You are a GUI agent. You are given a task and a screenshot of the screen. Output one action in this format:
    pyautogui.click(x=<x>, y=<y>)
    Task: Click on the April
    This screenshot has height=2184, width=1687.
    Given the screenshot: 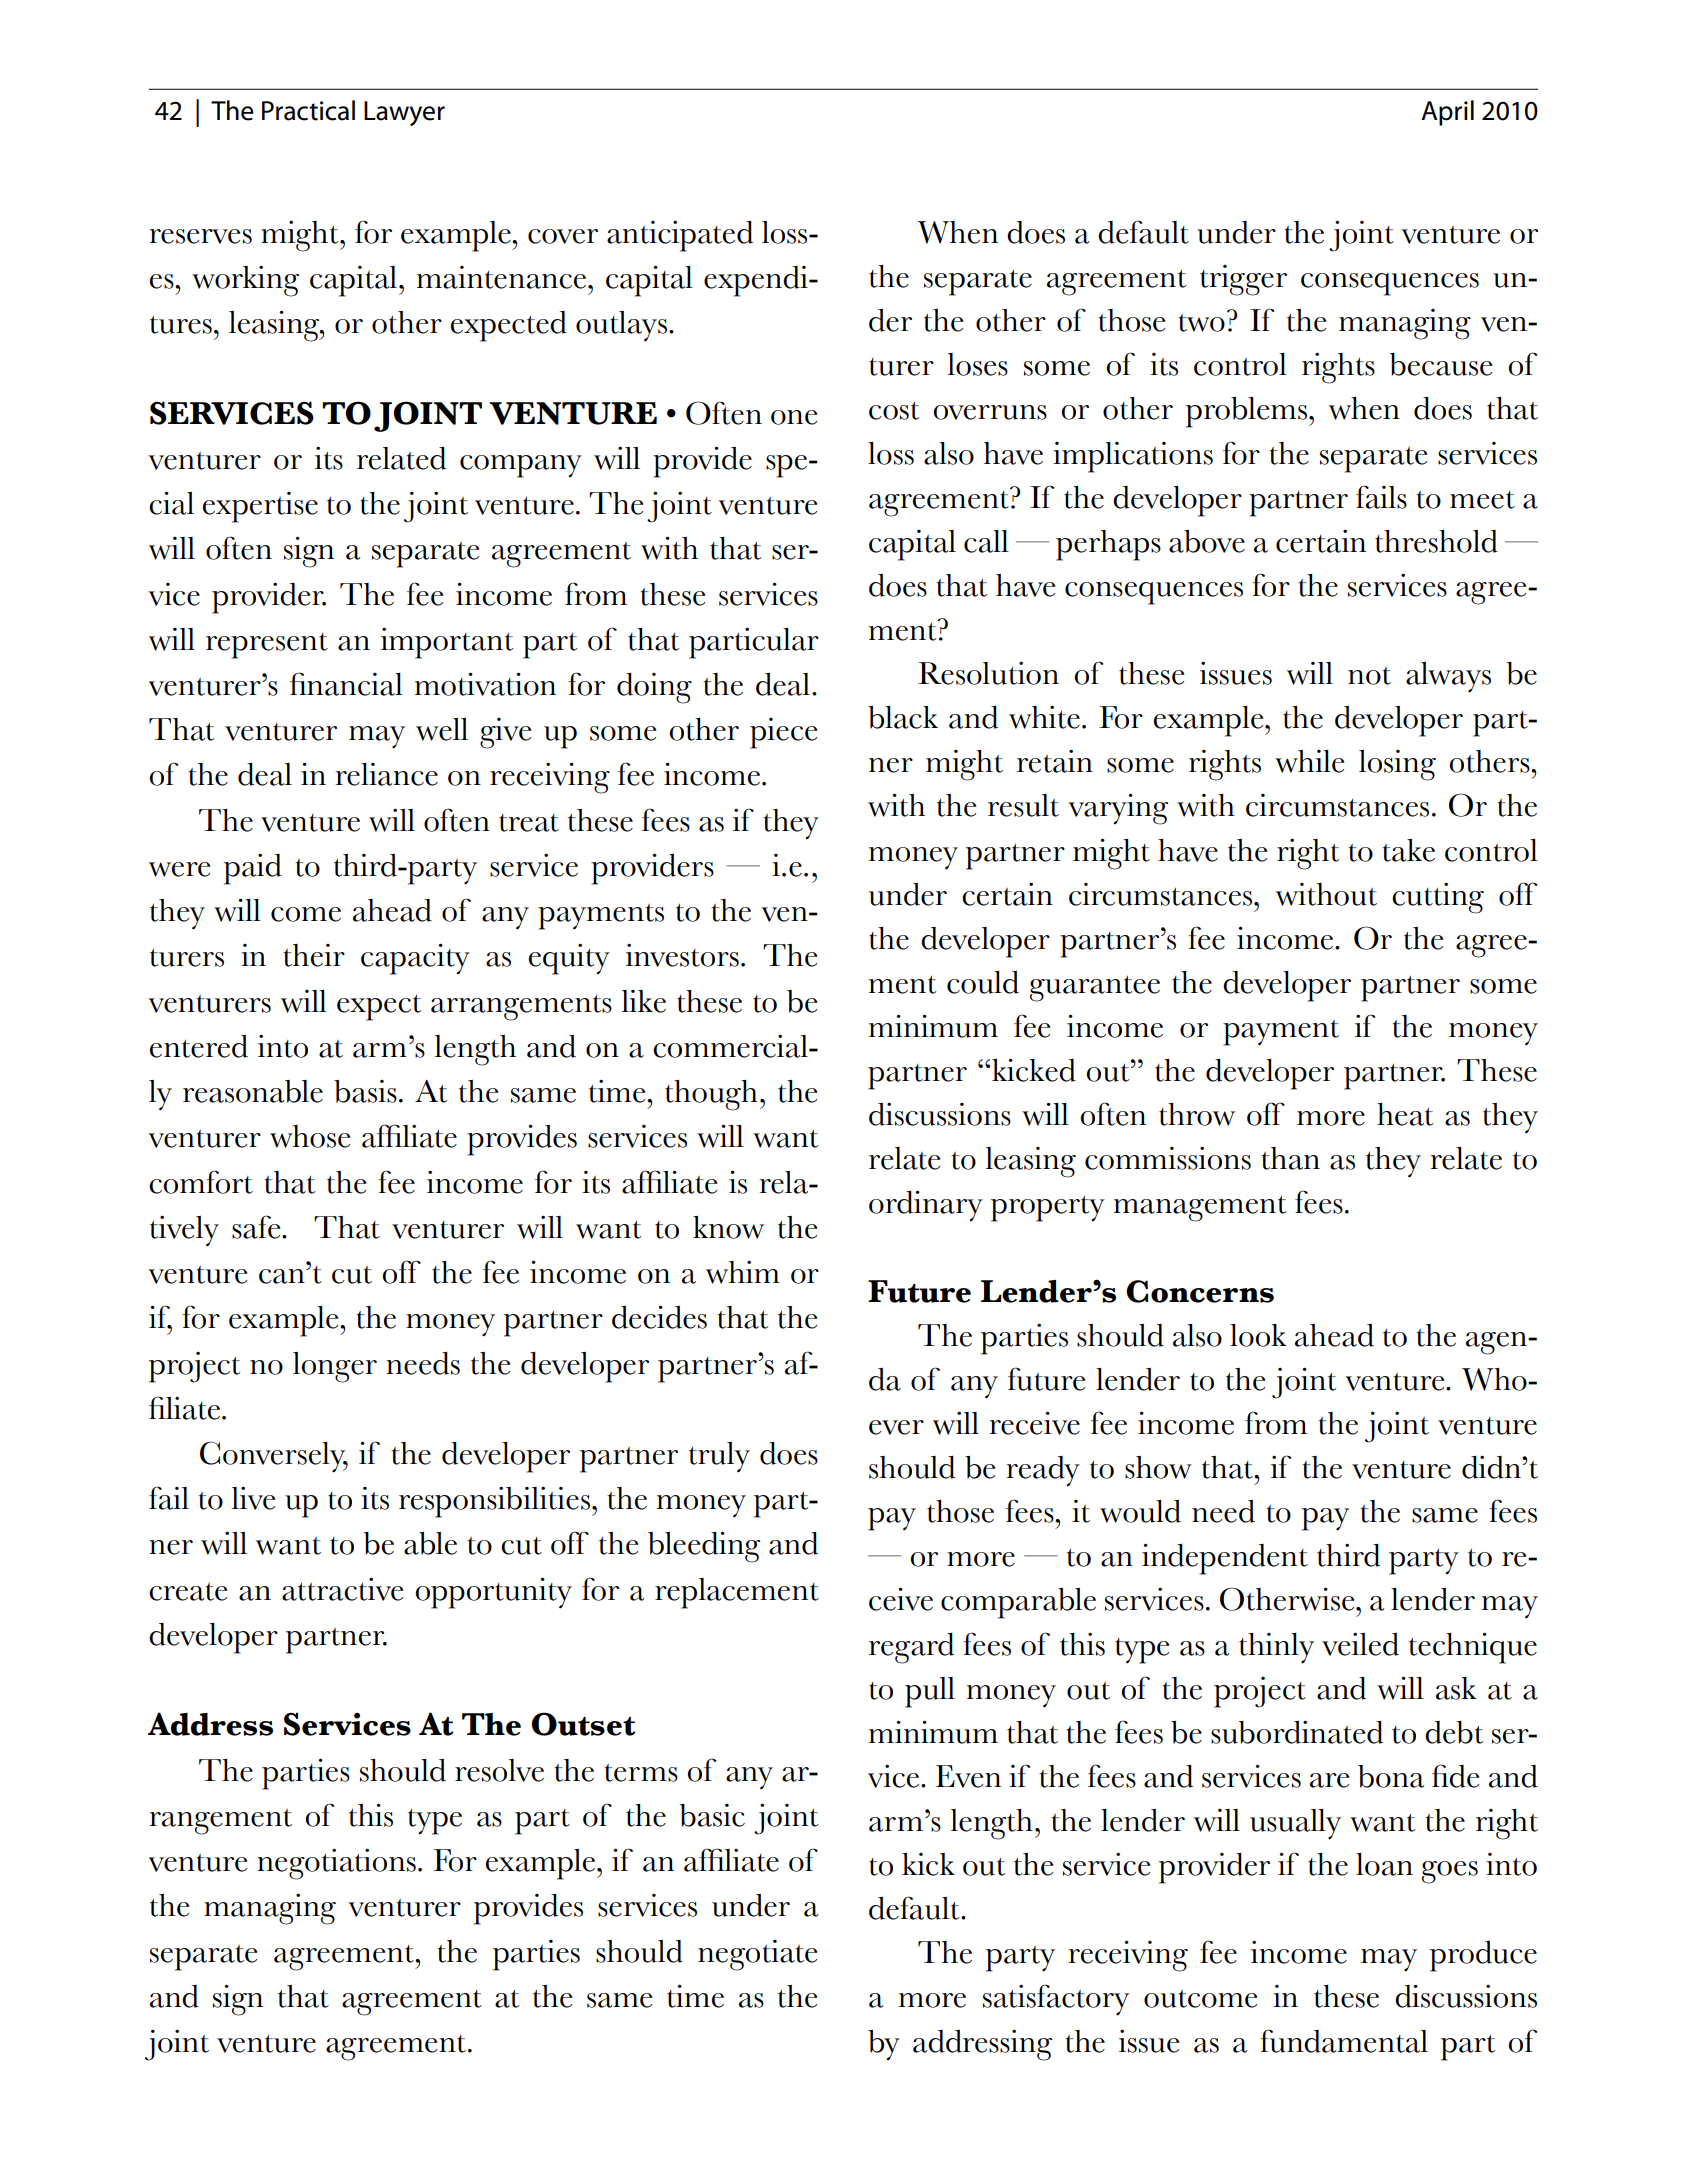 What is the action you would take?
    pyautogui.click(x=1447, y=113)
